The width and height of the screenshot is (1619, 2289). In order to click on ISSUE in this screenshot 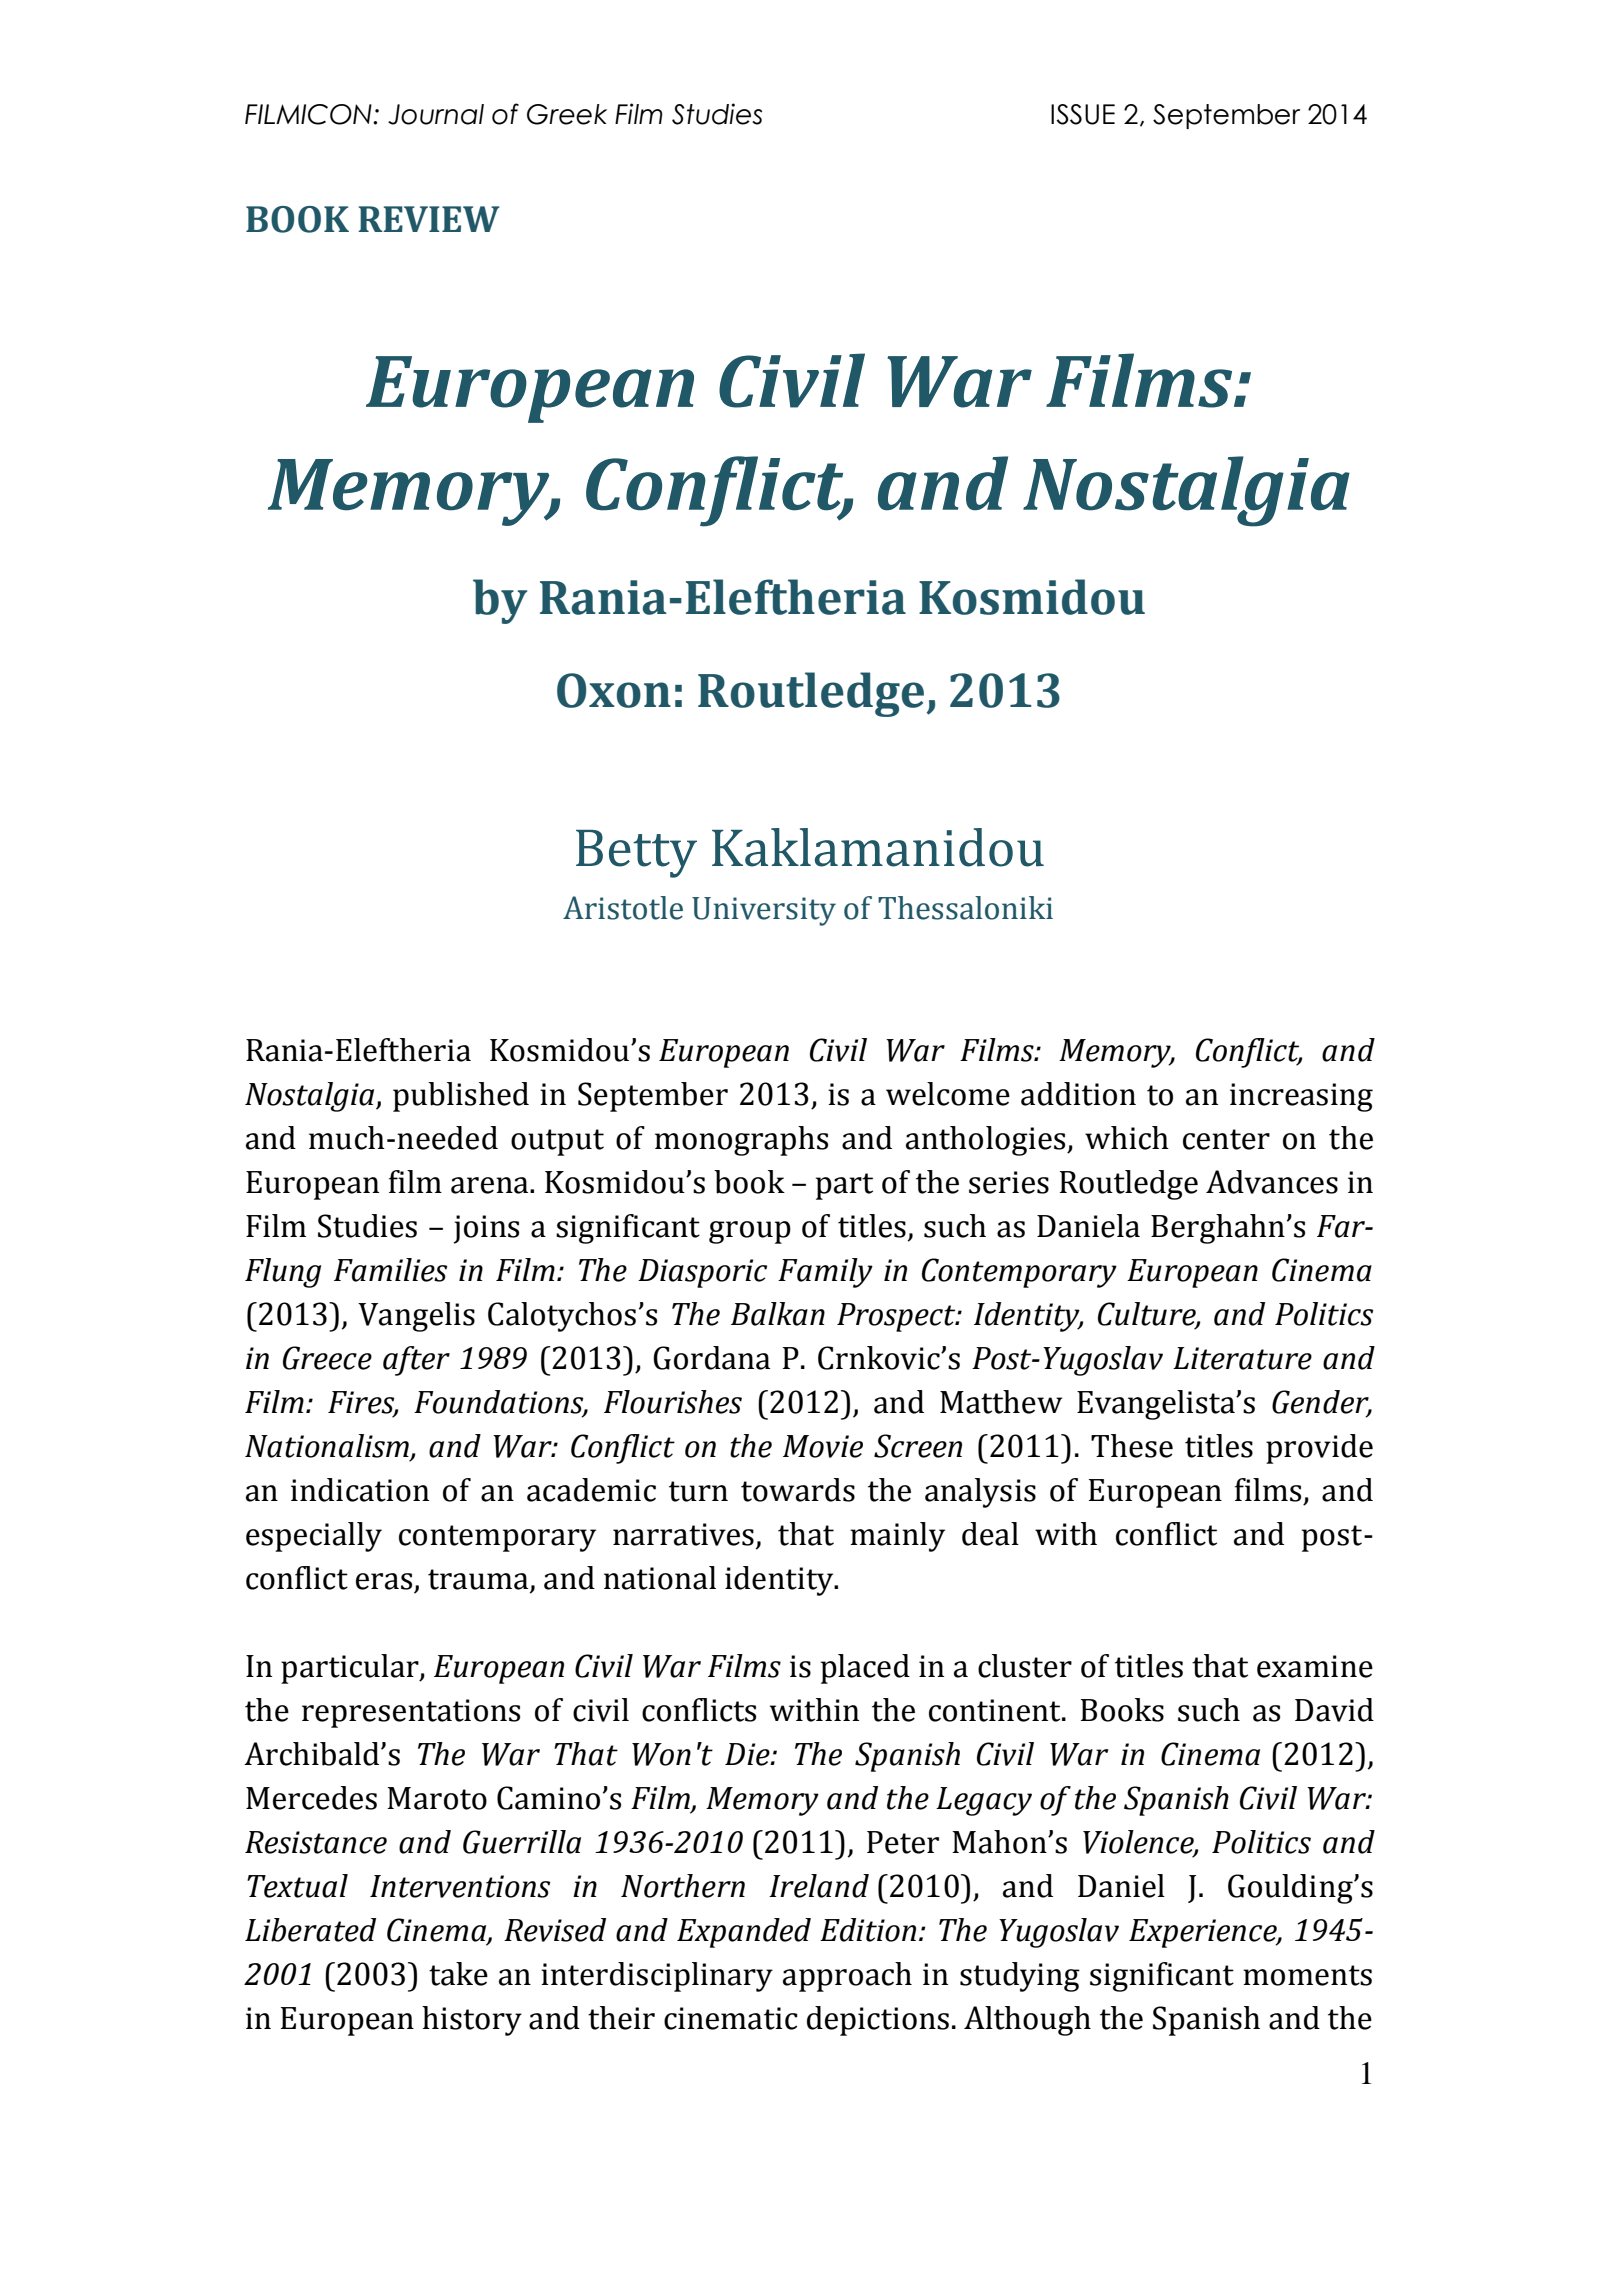, I will do `click(1083, 114)`.
